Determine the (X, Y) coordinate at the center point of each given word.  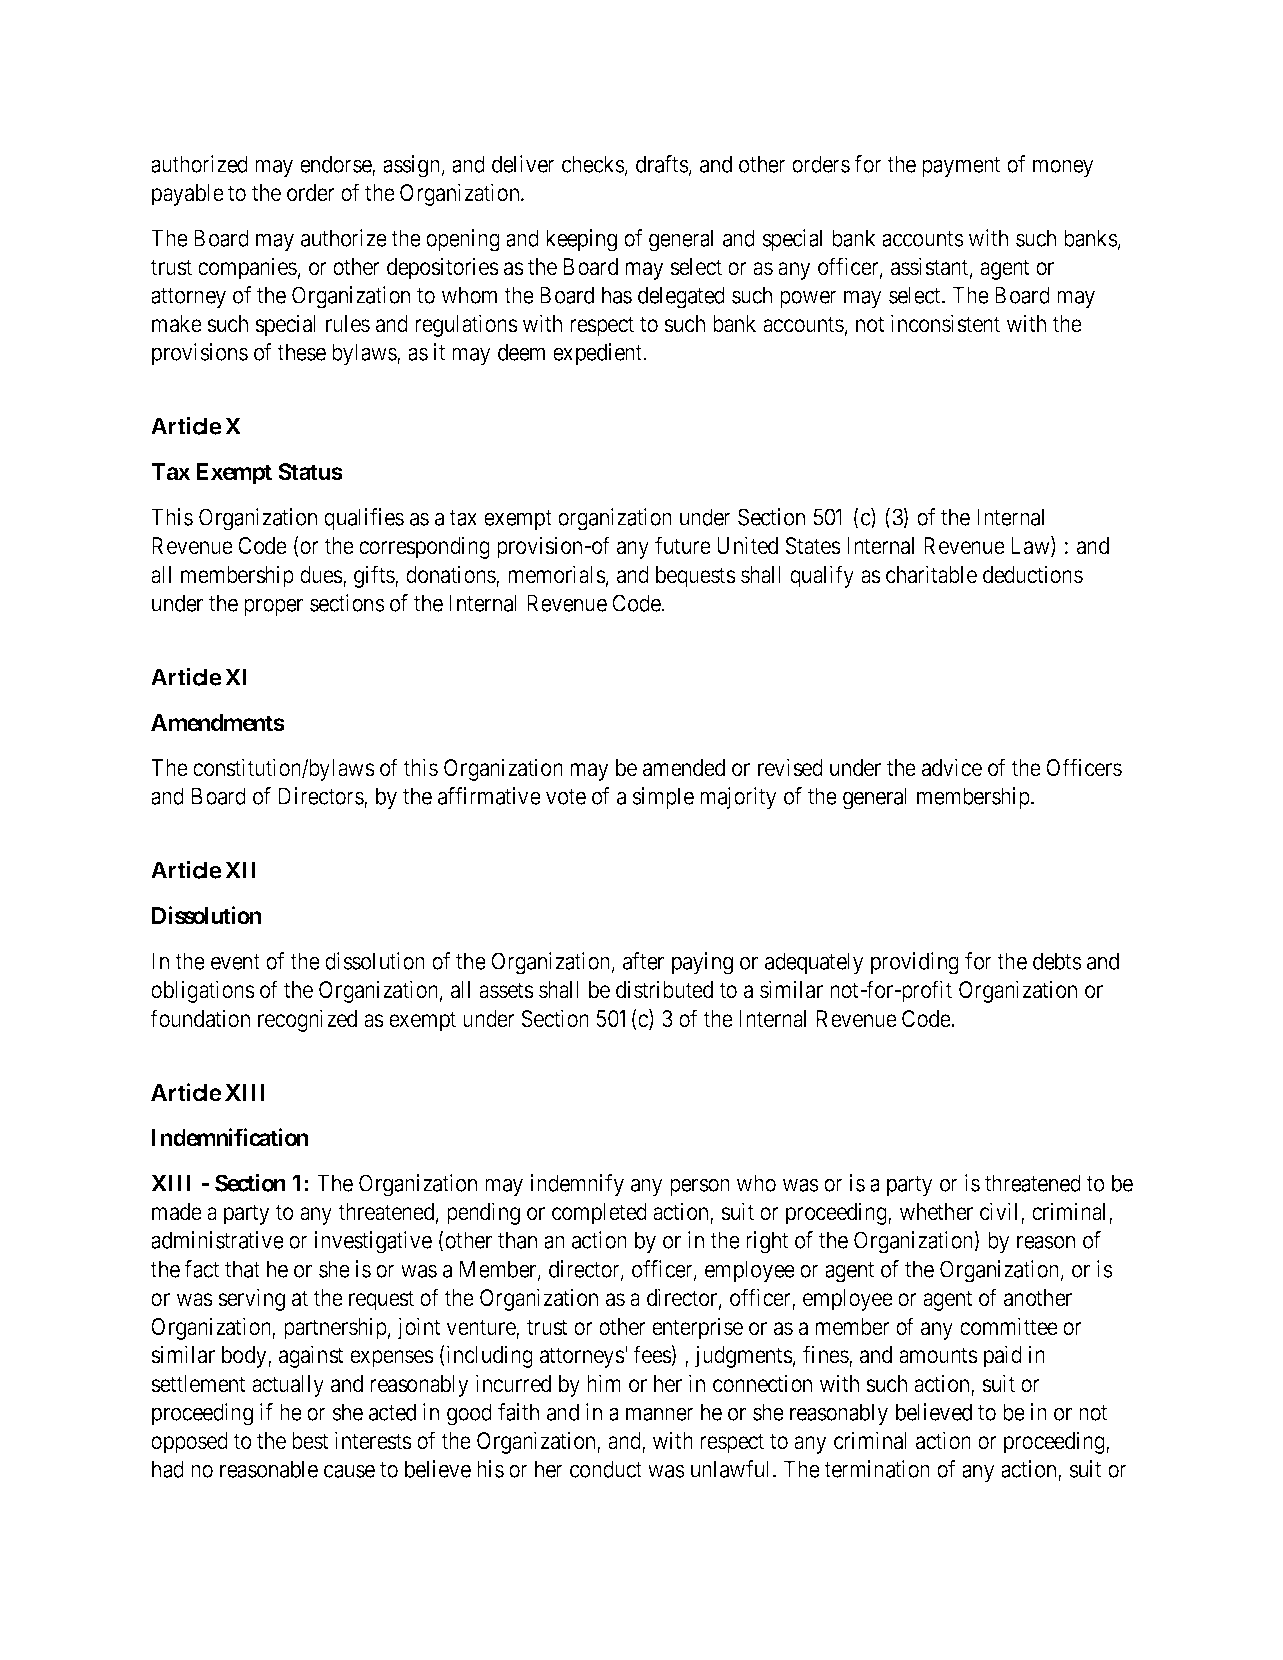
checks (593, 164)
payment (961, 167)
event (235, 962)
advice (952, 767)
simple (663, 798)
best (310, 1441)
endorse (336, 165)
